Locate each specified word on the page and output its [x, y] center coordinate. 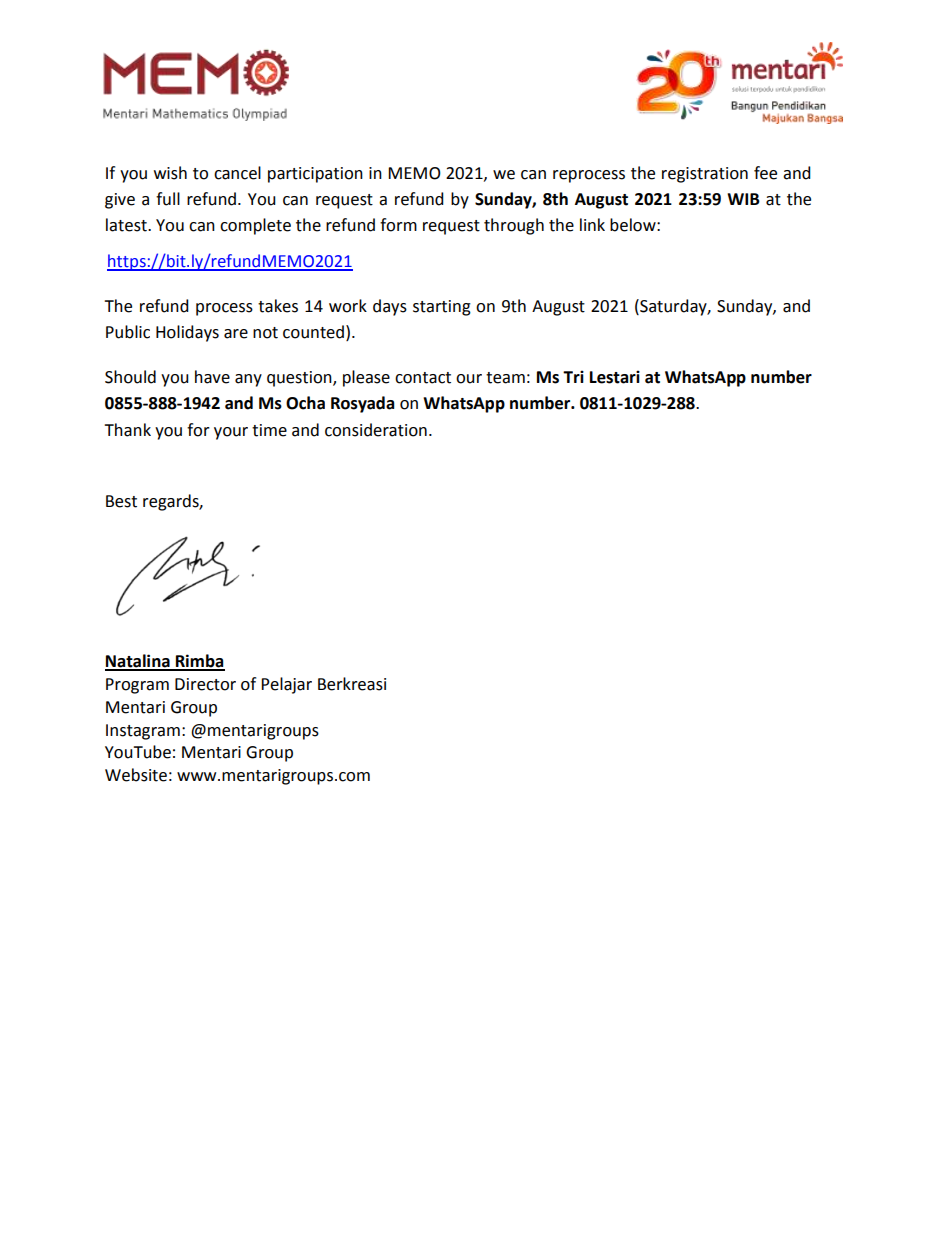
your [231, 433]
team [505, 378]
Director [205, 684]
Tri [573, 376]
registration [705, 175]
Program [137, 686]
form [398, 225]
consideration [376, 430]
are [236, 334]
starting [442, 308]
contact [423, 378]
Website [136, 775]
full [168, 199]
